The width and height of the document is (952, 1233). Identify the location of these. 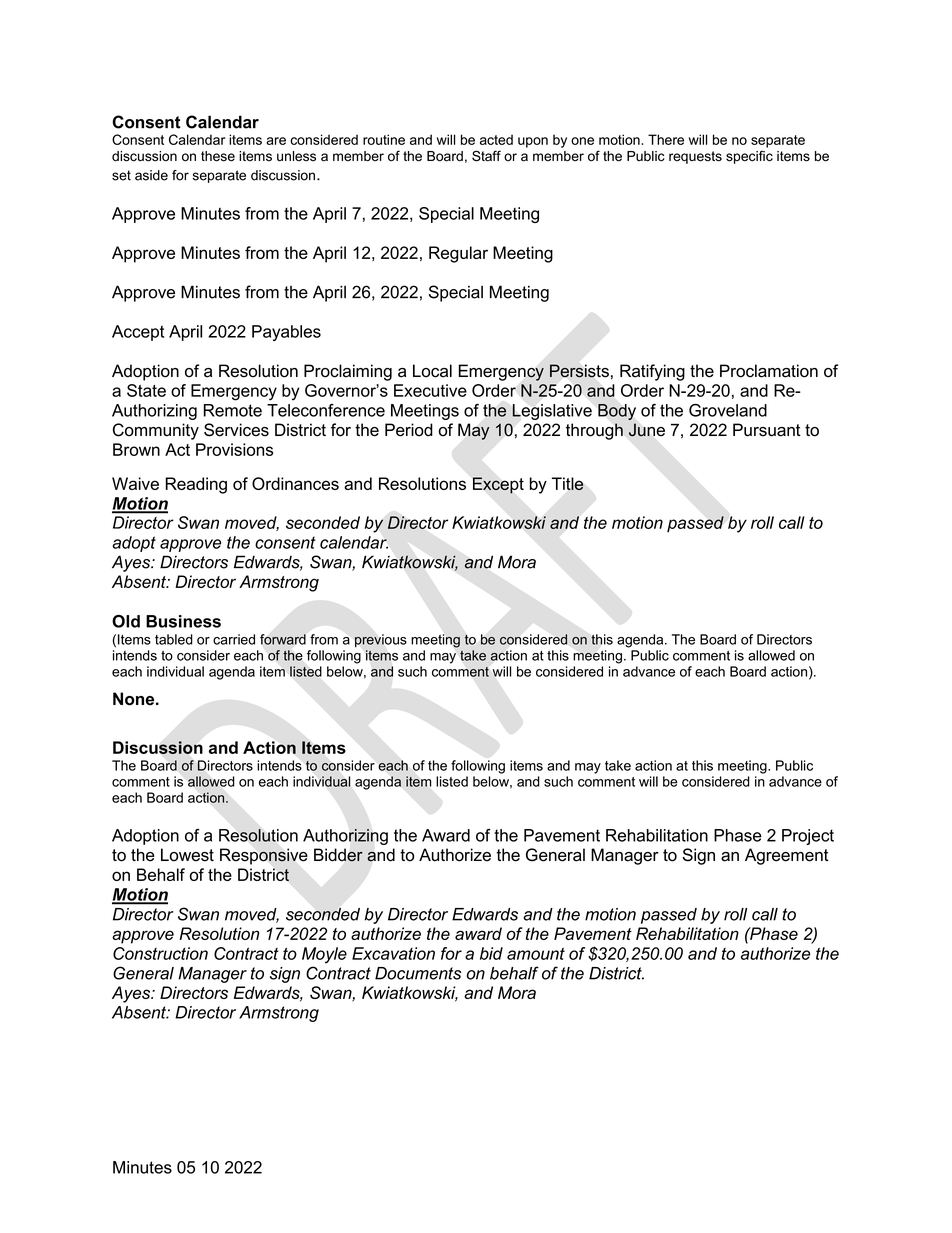
(218, 156).
